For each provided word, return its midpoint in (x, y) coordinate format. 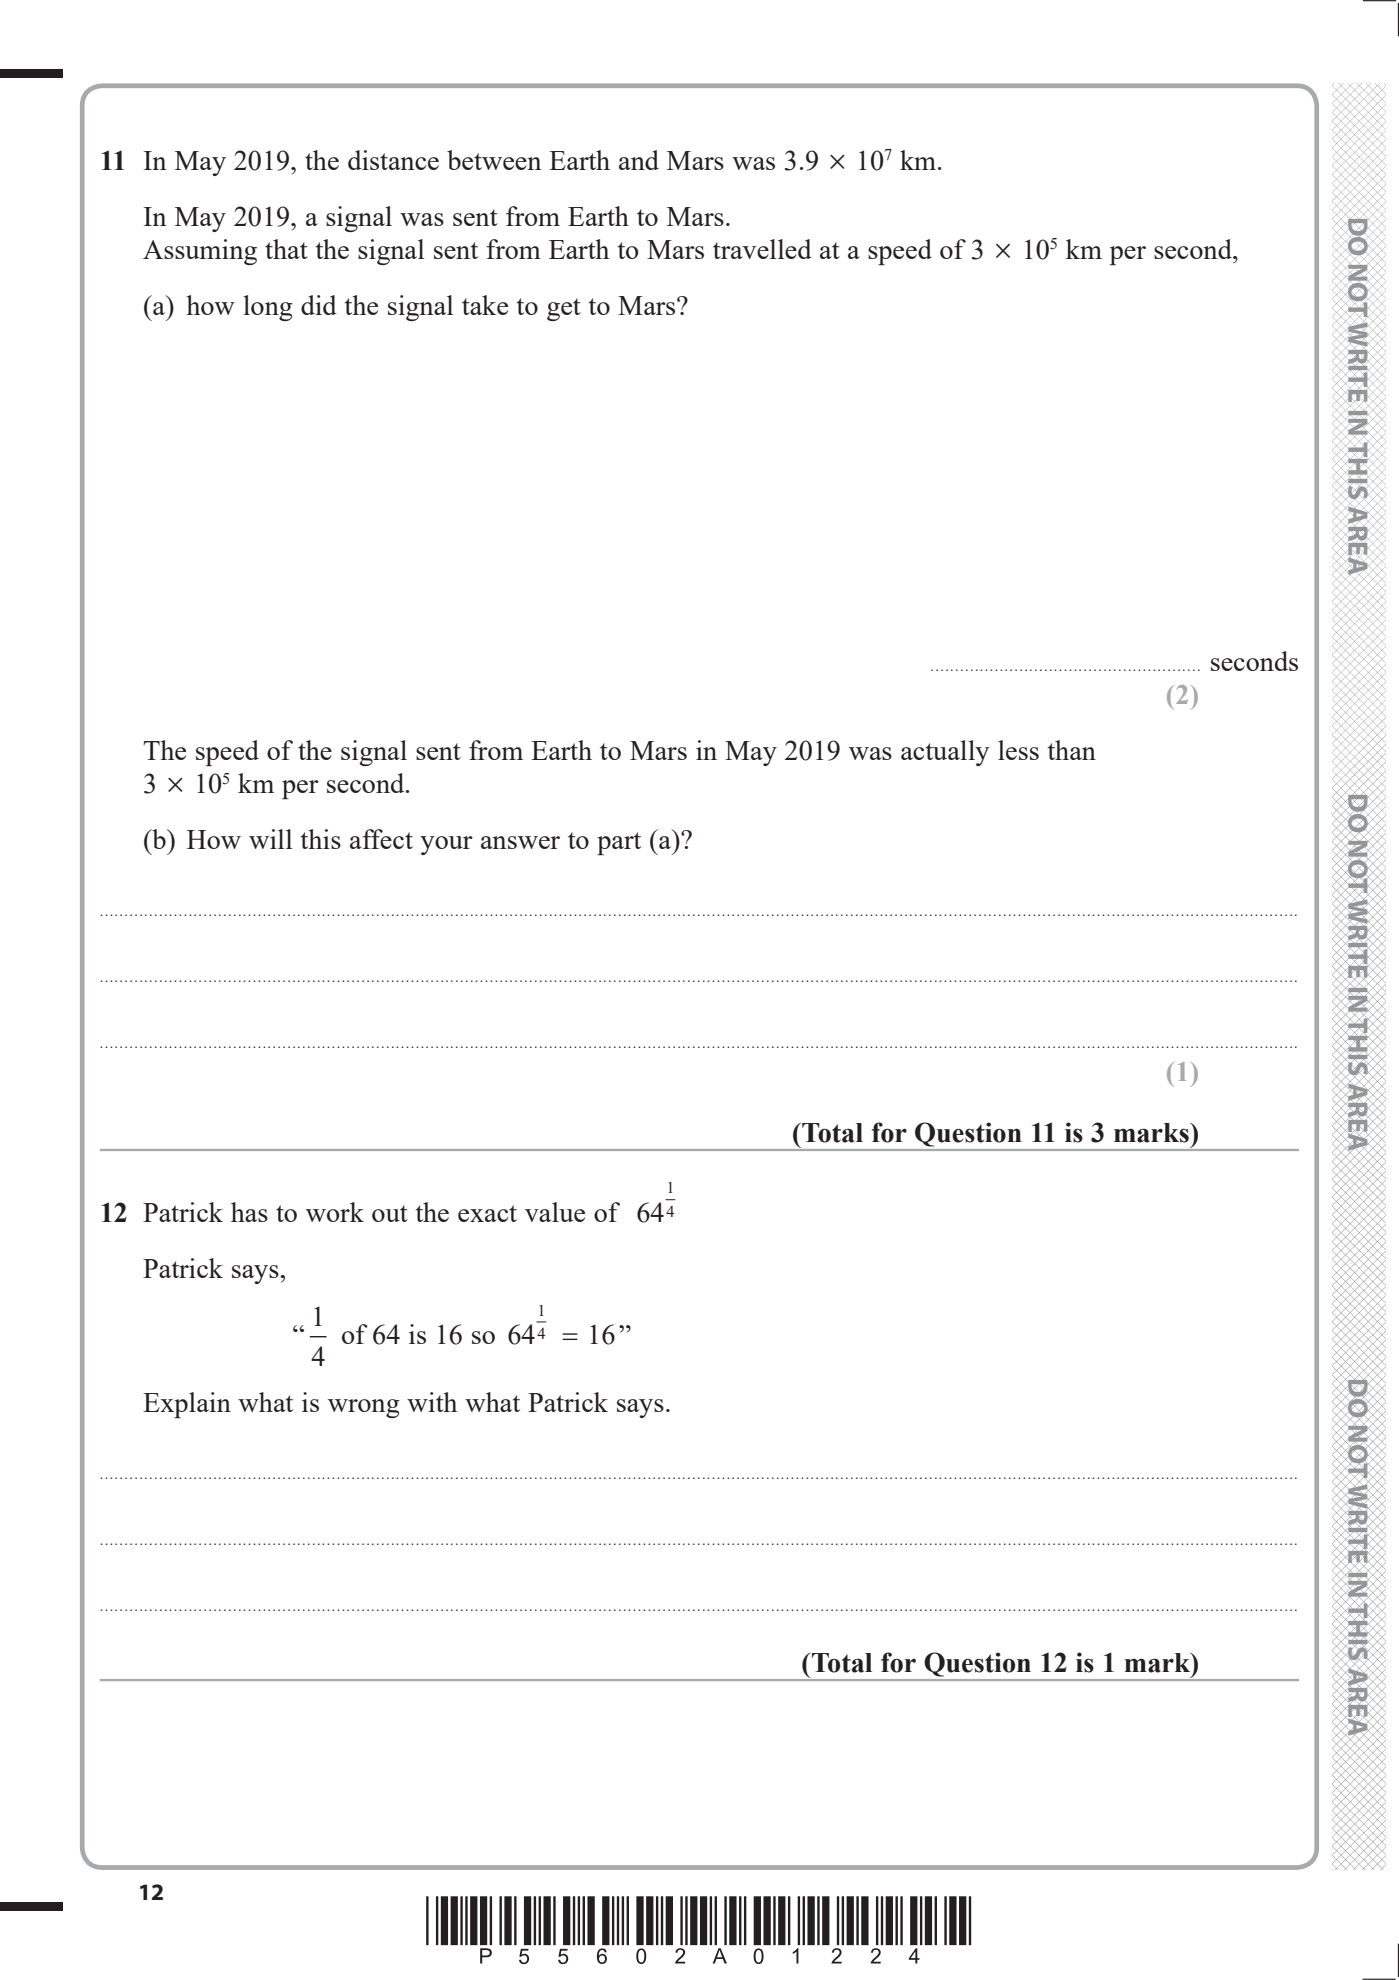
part (619, 843)
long (268, 308)
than (1072, 750)
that (286, 249)
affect (381, 839)
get (564, 309)
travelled (762, 249)
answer (520, 842)
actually (945, 753)
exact (487, 1213)
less (1018, 750)
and (639, 160)
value (555, 1212)
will (270, 839)
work (335, 1212)
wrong (364, 1408)
